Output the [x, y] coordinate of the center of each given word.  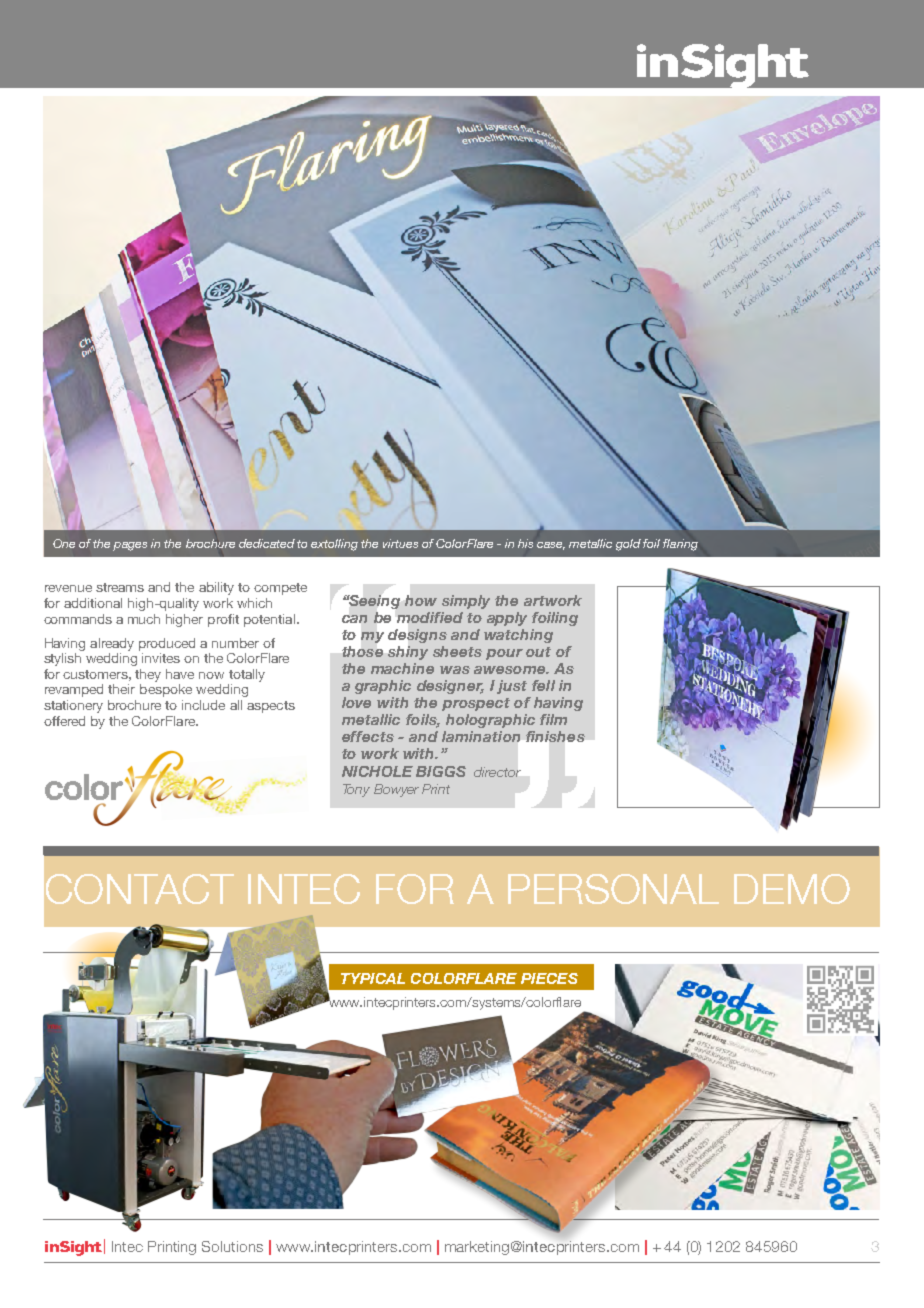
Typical [373, 978]
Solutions [232, 1246]
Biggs [441, 771]
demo [792, 889]
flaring [680, 545]
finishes [555, 736]
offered [64, 721]
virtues [400, 543]
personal [613, 889]
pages [130, 546]
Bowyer [396, 790]
